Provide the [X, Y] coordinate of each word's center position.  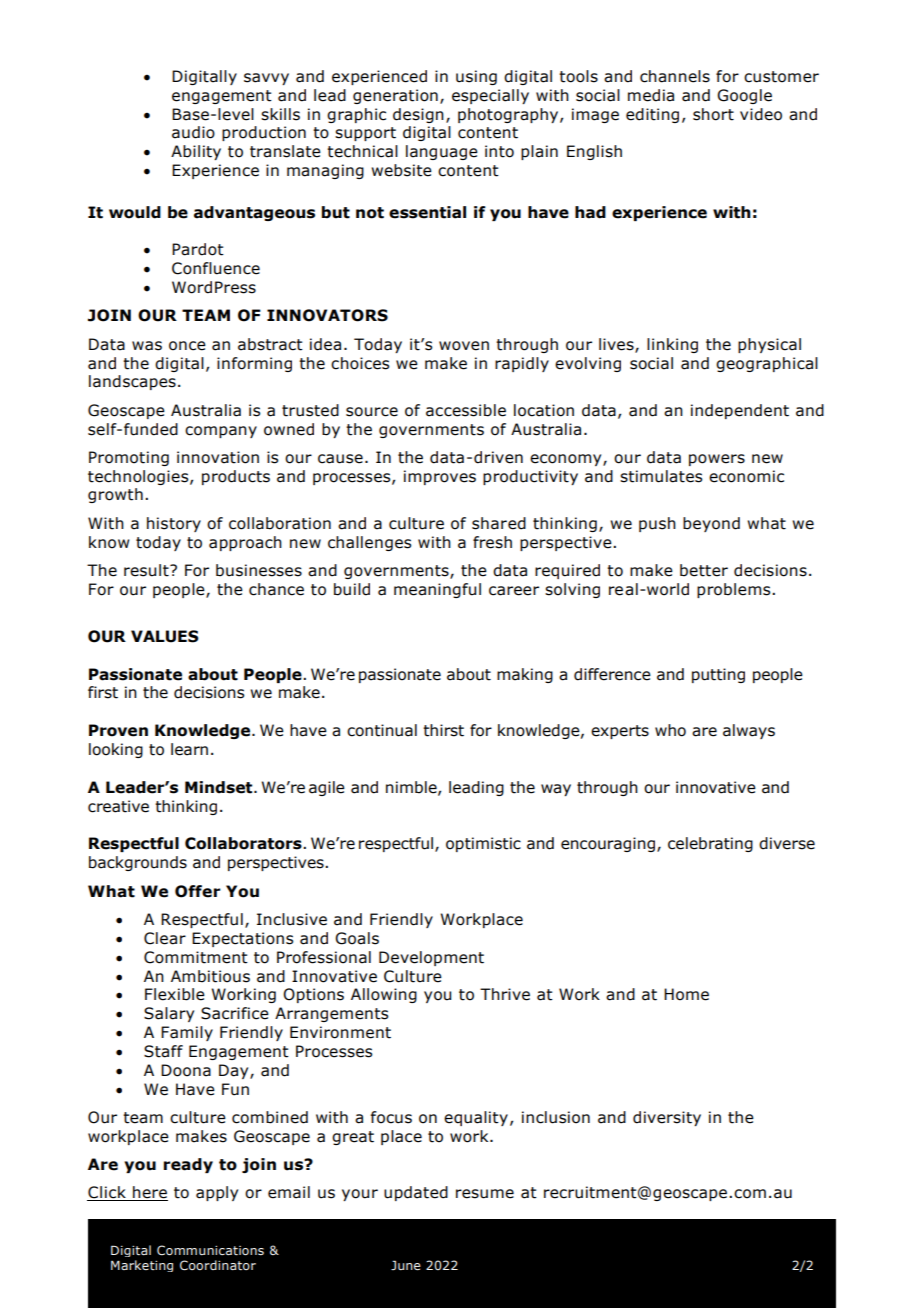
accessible [466, 410]
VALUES [165, 636]
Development [431, 958]
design [418, 115]
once [187, 346]
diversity [667, 1118]
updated [416, 1193]
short [713, 114]
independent [740, 411]
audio [193, 132]
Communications [210, 1250]
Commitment [196, 957]
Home [686, 994]
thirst [443, 730]
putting [718, 675]
